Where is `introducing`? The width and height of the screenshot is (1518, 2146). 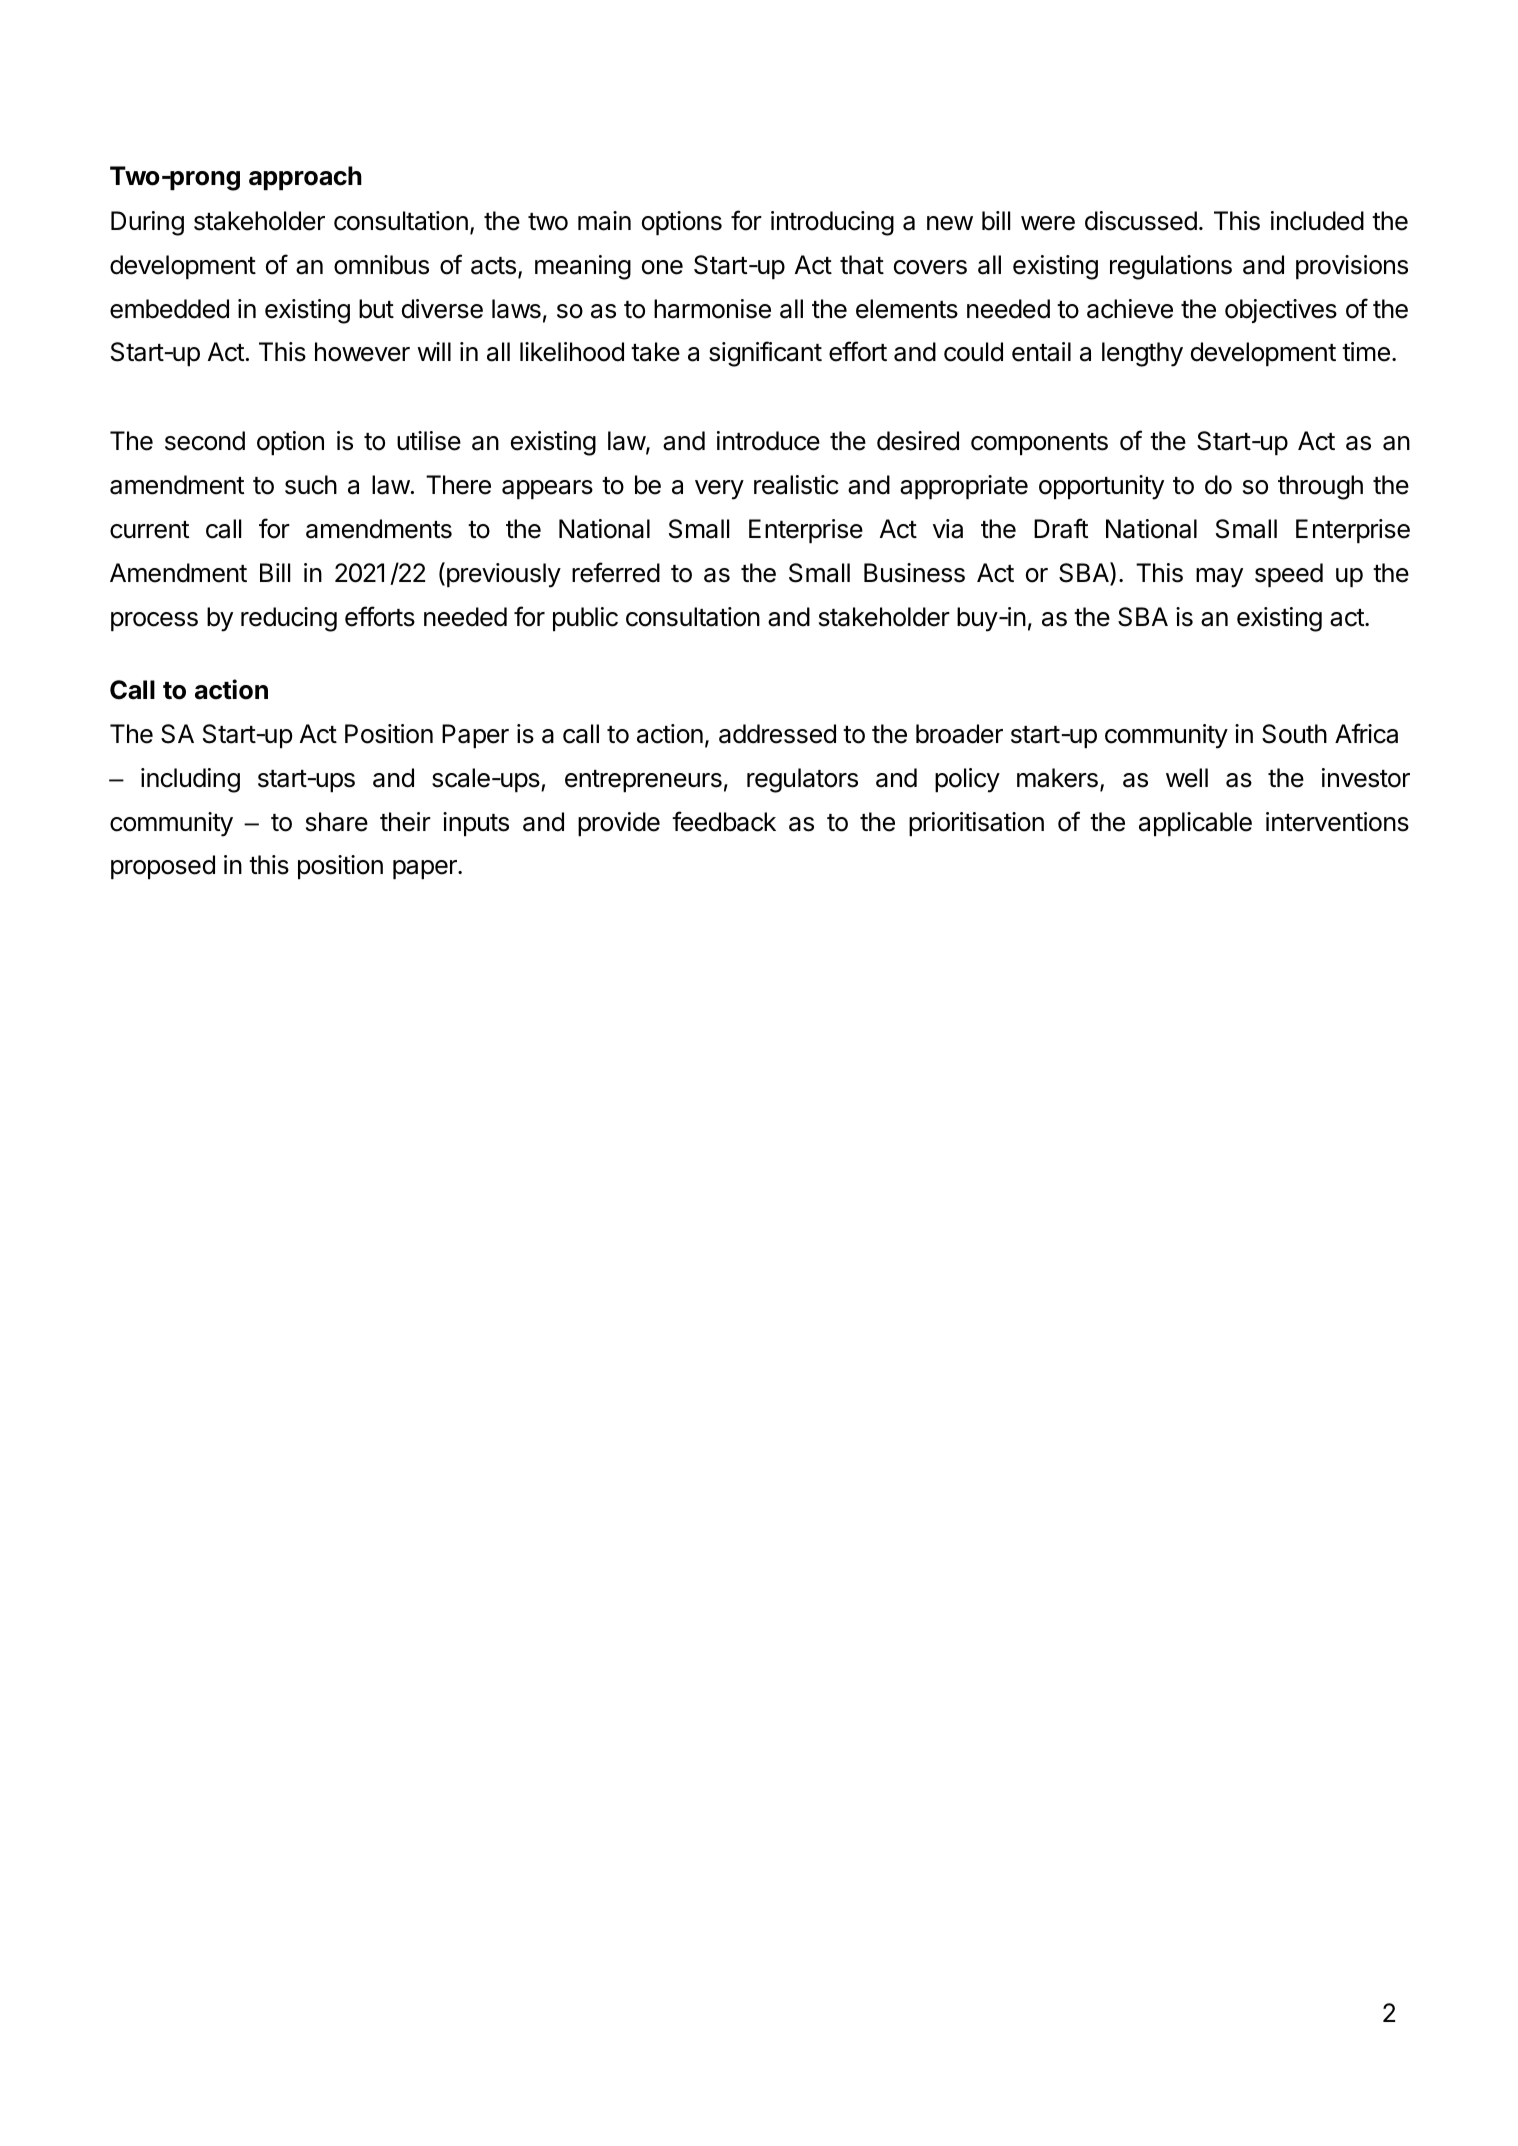
introducing is located at coordinates (832, 223).
